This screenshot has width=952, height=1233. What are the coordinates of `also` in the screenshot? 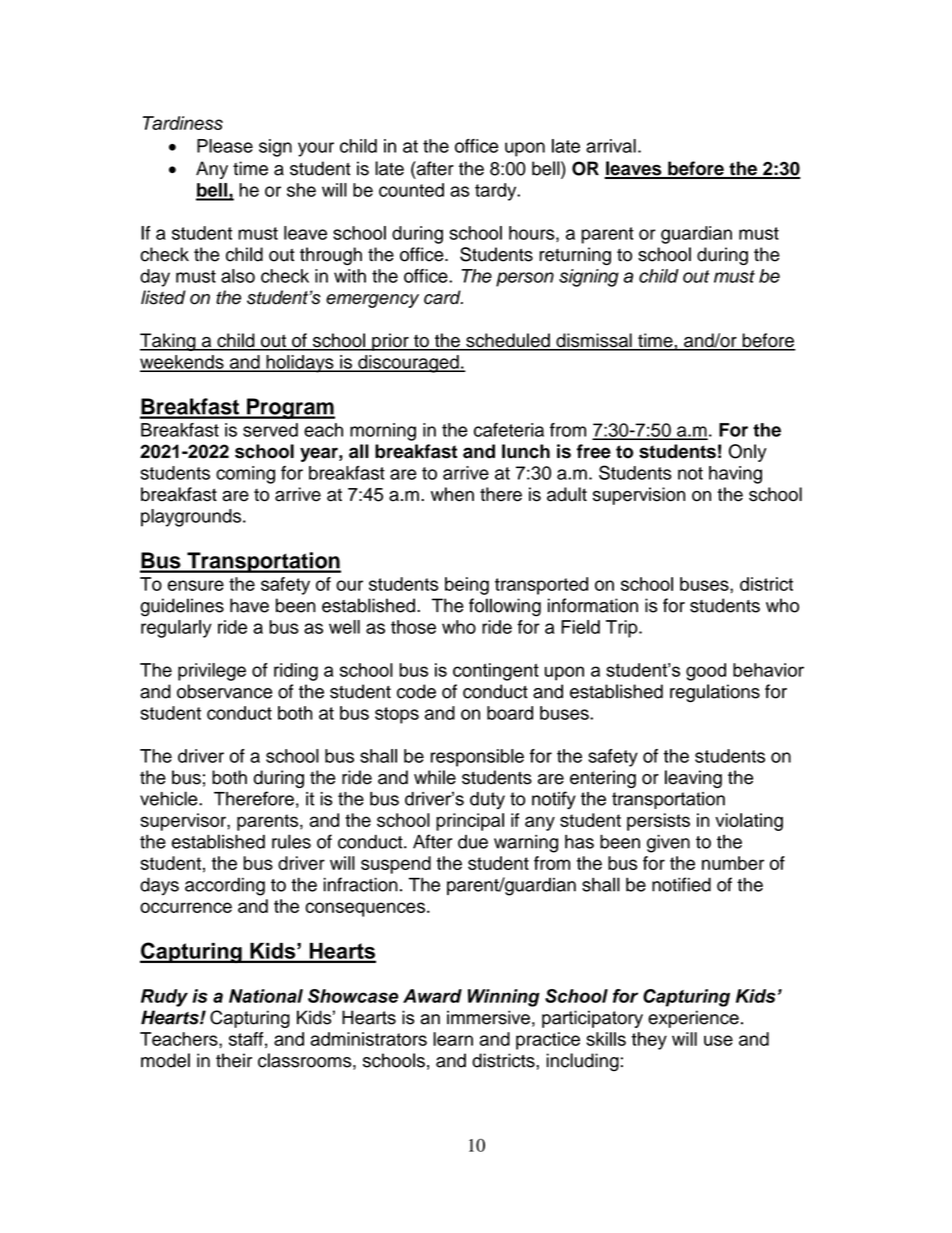 It's located at (238, 276).
